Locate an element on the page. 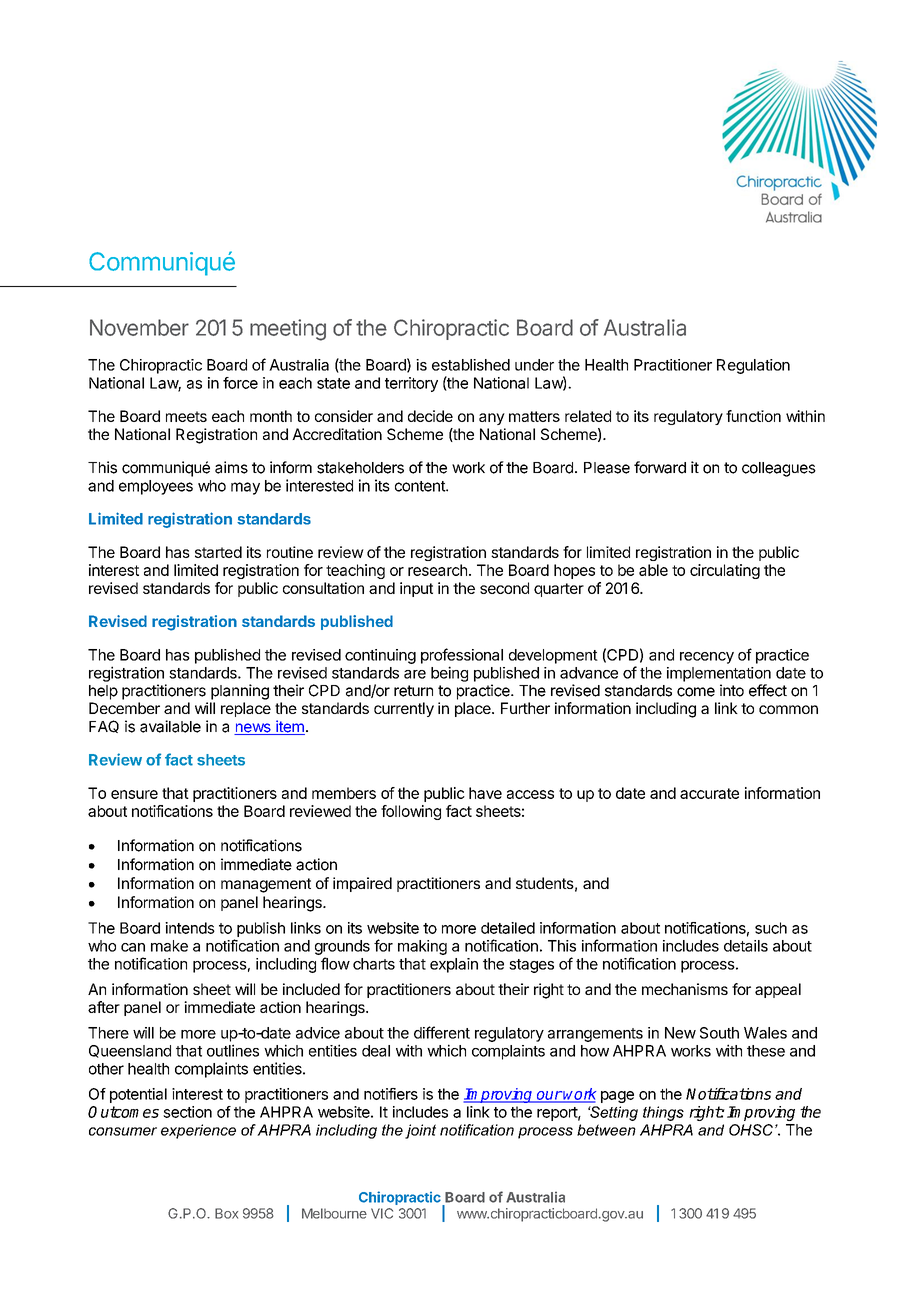  Regulation is located at coordinates (753, 366).
